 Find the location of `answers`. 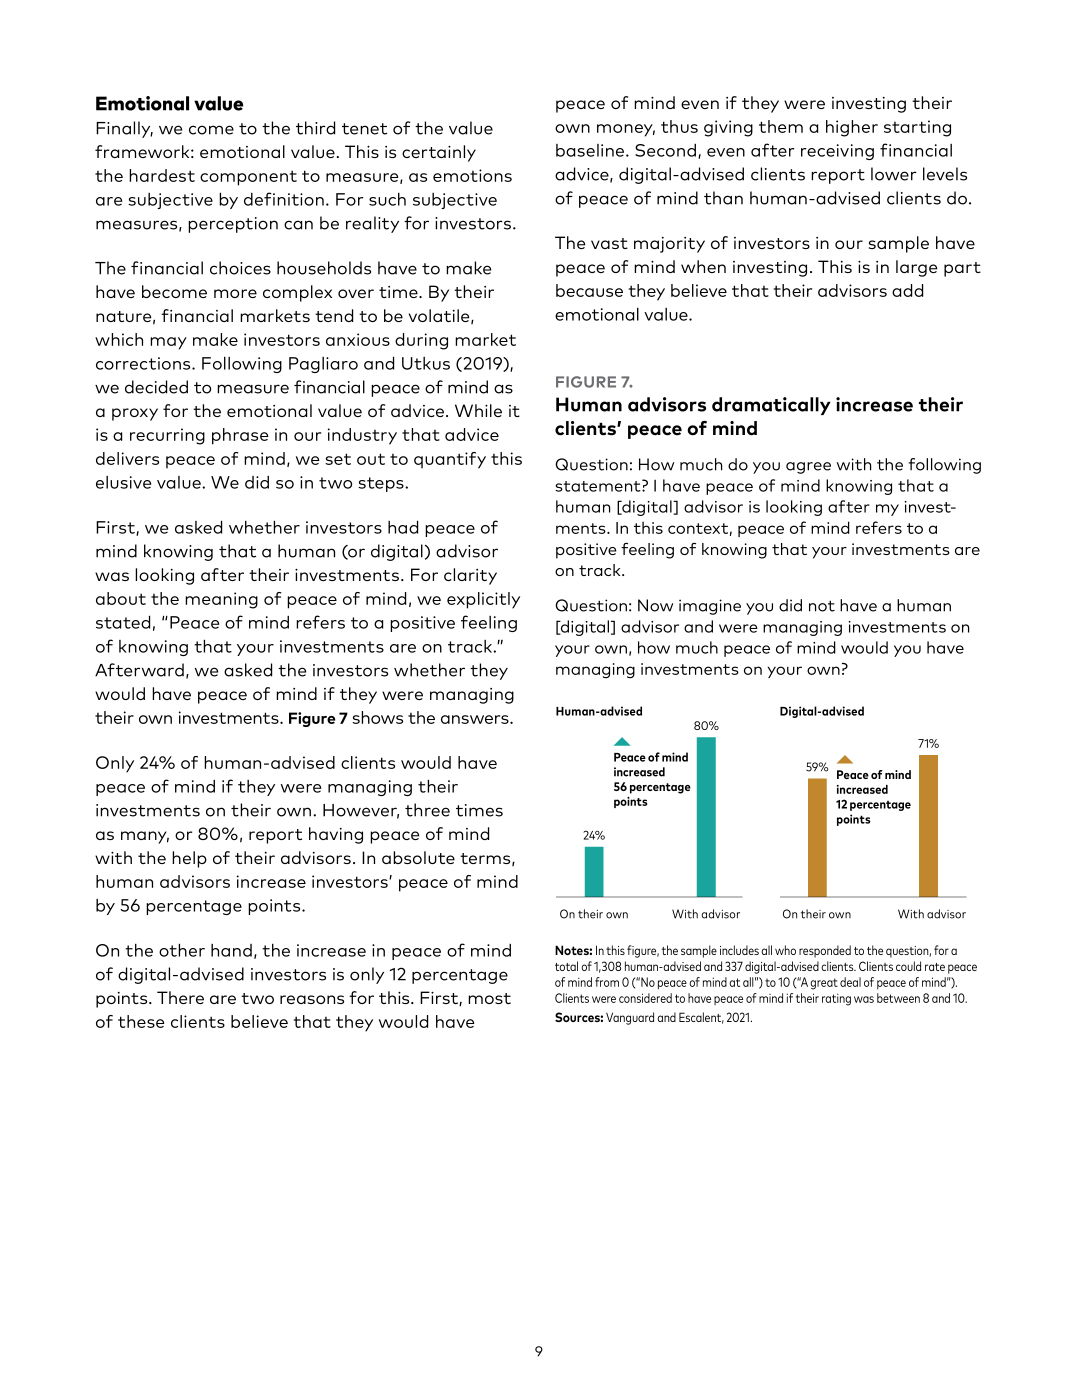

answers is located at coordinates (476, 719).
